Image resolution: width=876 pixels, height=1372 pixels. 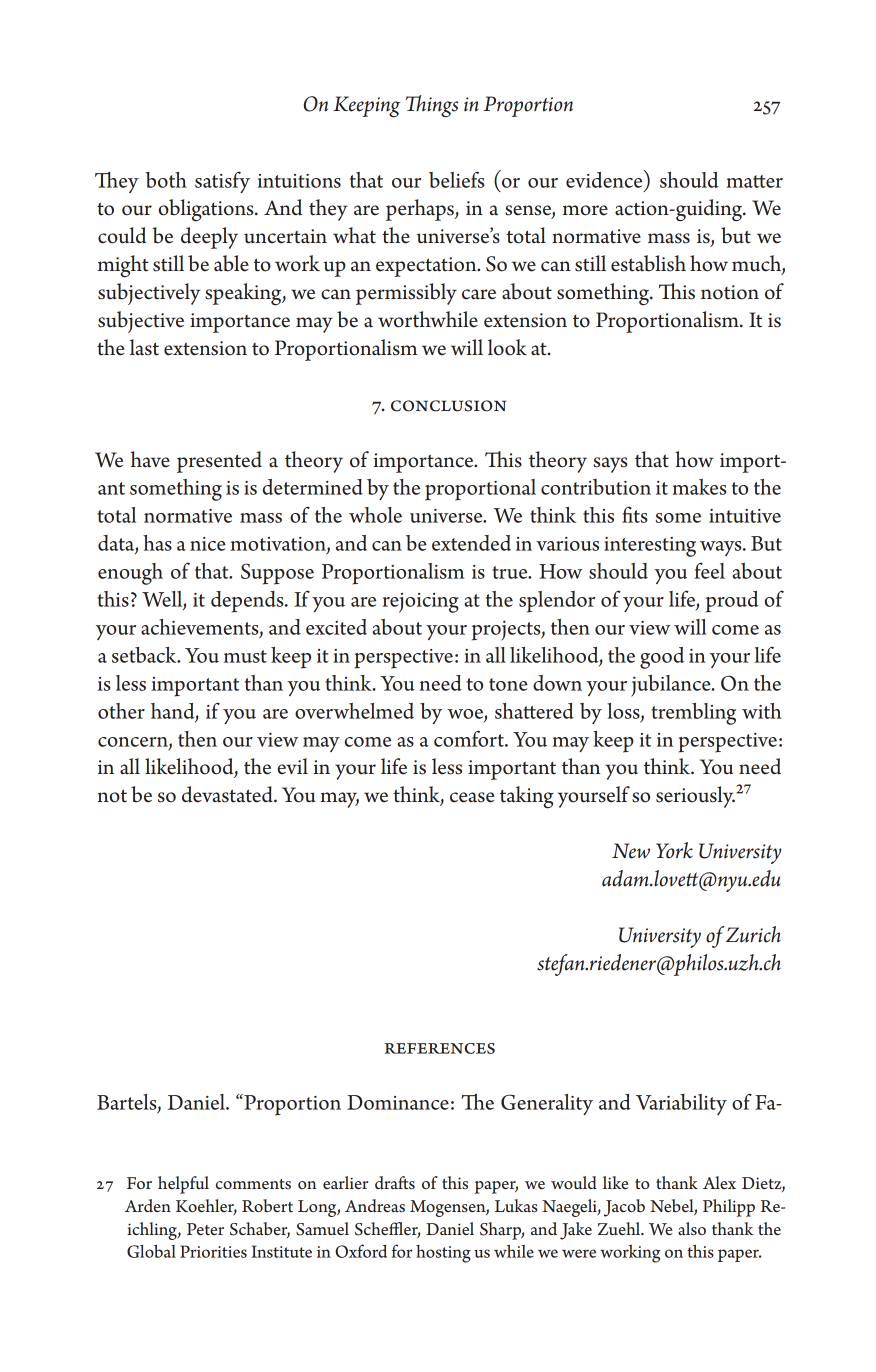 What do you see at coordinates (431, 106) in the image?
I see `Things` at bounding box center [431, 106].
